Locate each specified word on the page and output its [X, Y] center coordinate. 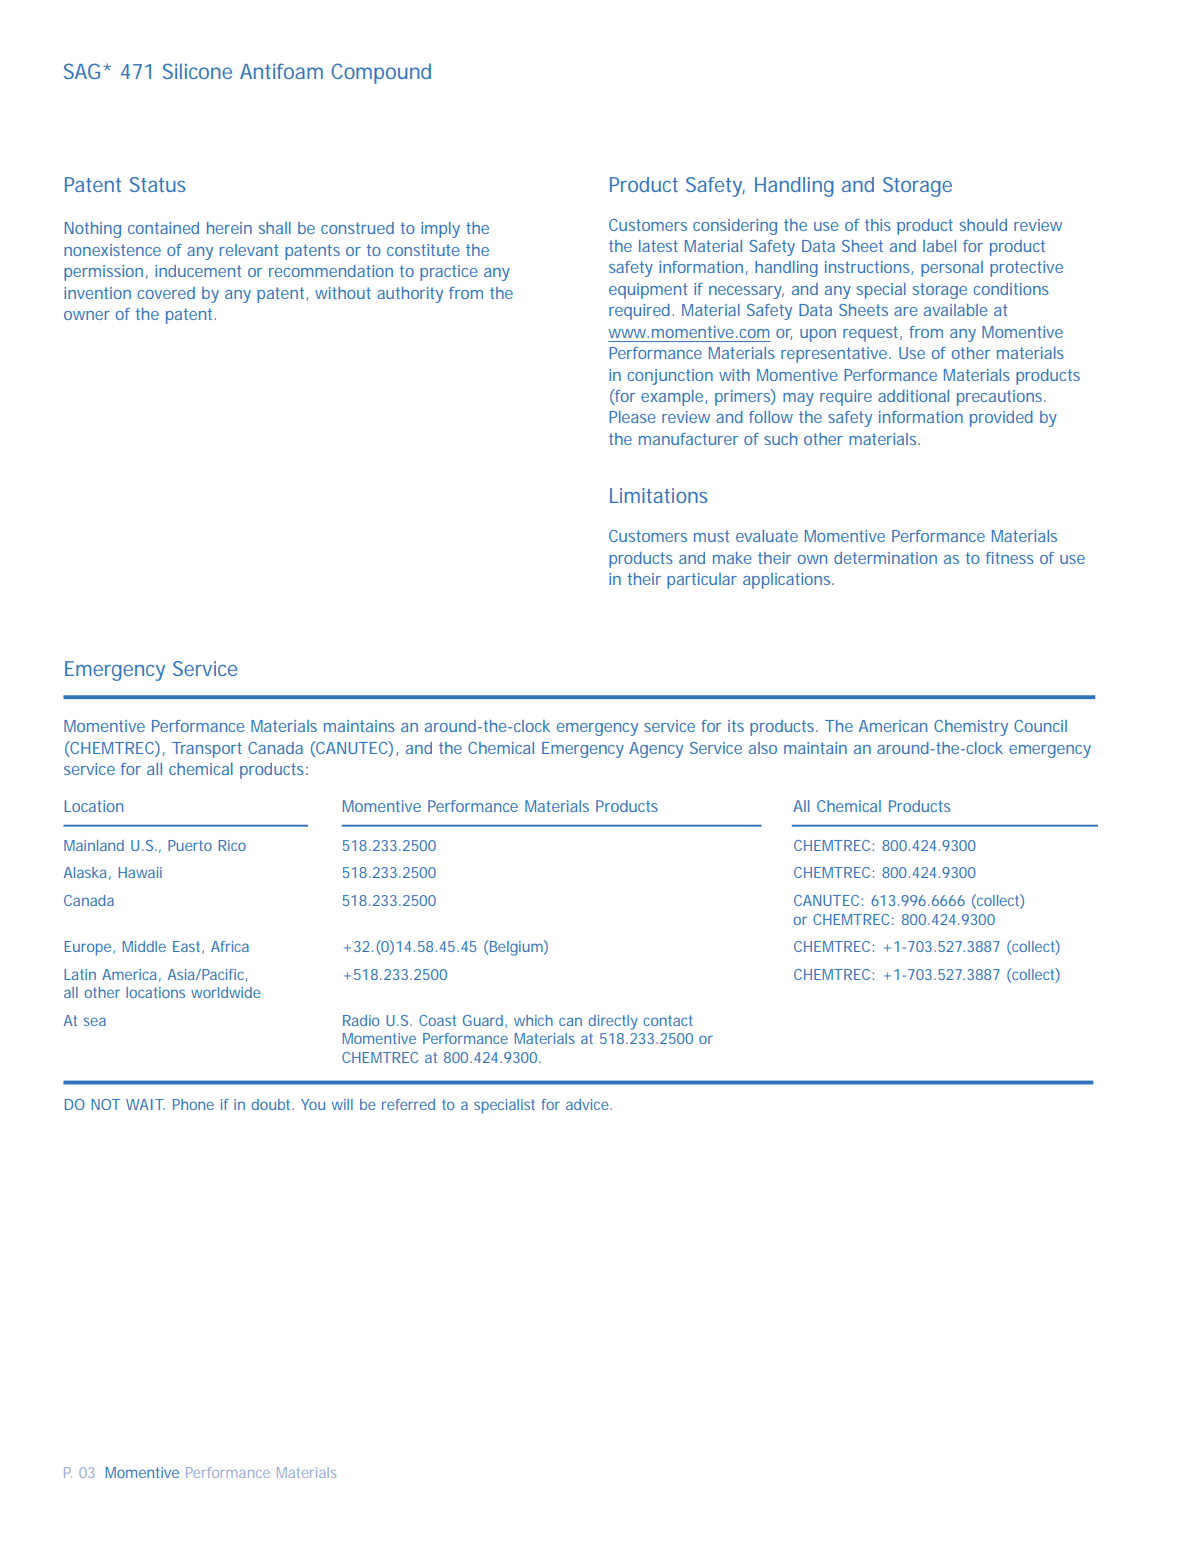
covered [166, 293]
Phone [193, 1104]
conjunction [670, 377]
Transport [207, 750]
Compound [381, 73]
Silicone [197, 71]
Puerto [190, 845]
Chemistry [971, 728]
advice [589, 1104]
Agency [656, 750]
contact [668, 1020]
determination [885, 558]
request [872, 334]
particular [702, 581]
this [878, 225]
